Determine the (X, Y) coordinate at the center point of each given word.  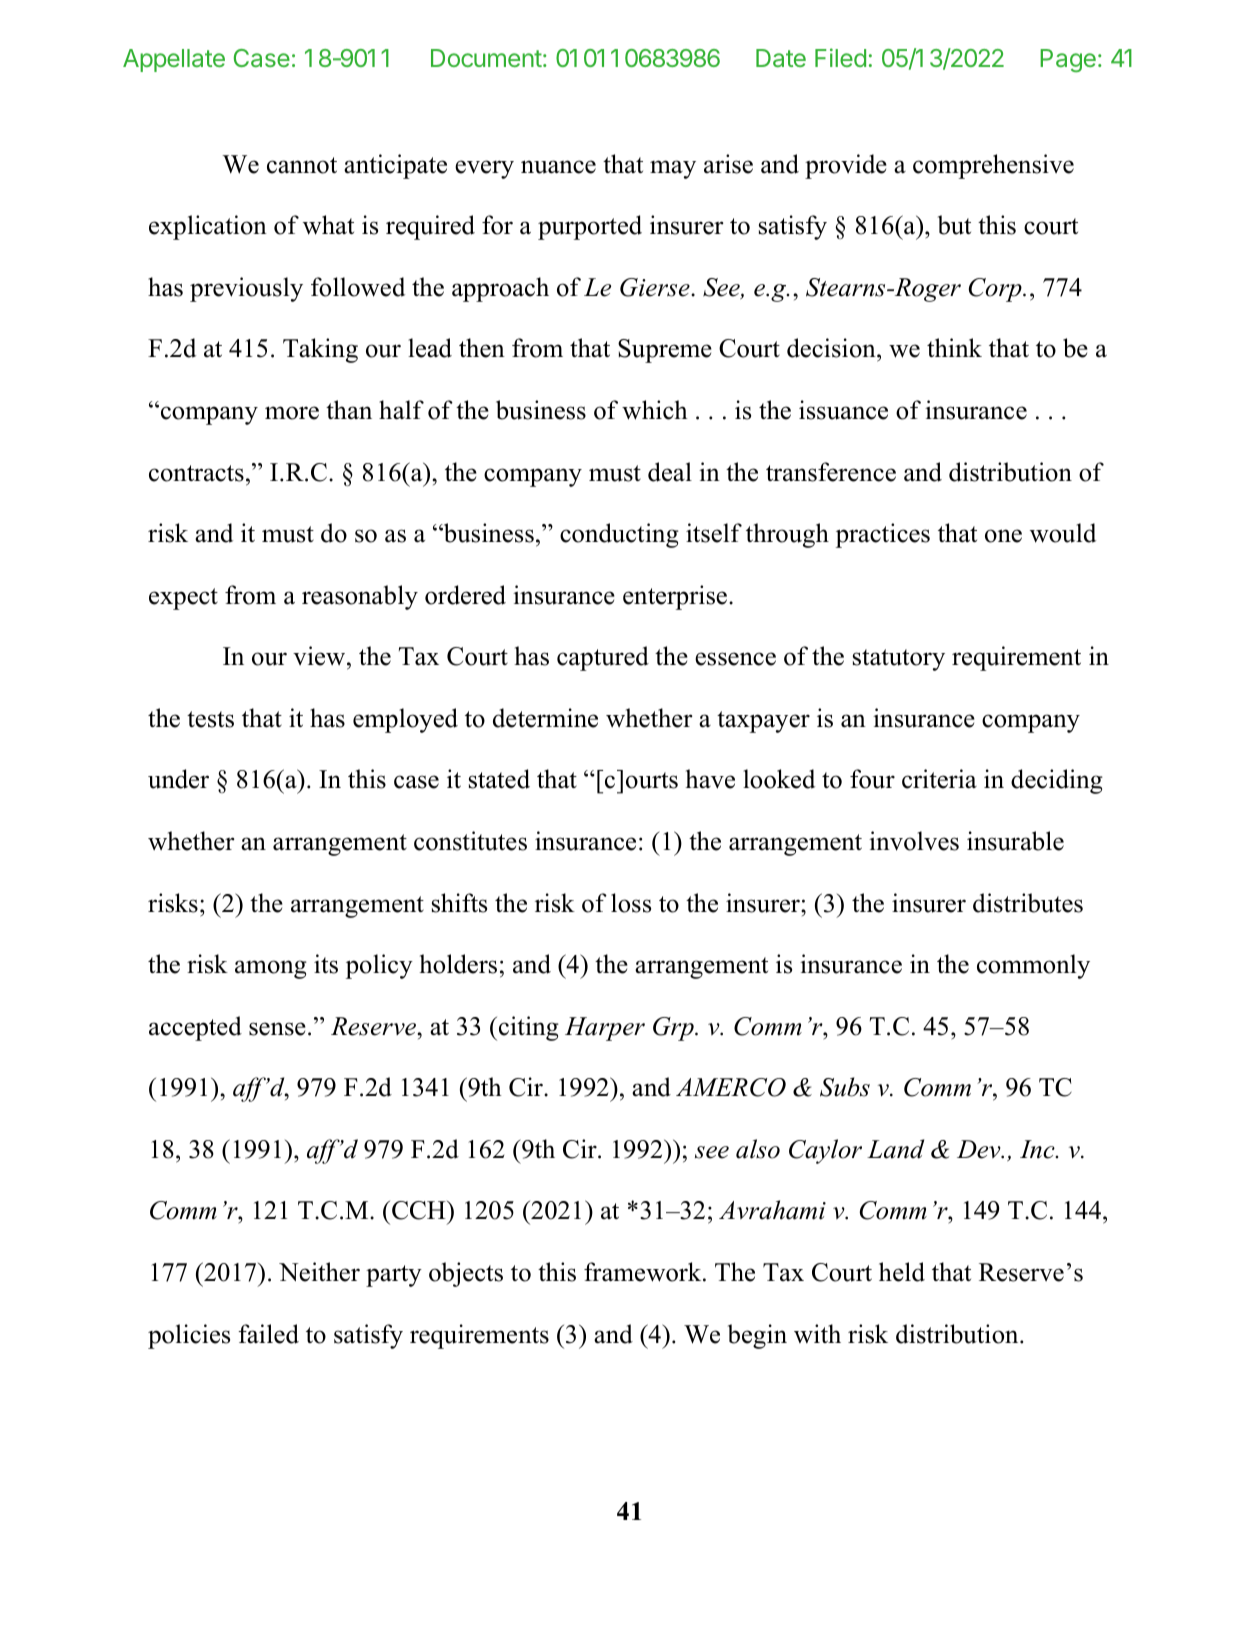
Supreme (665, 351)
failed (268, 1334)
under (178, 779)
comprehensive (993, 166)
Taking (320, 350)
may (673, 169)
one (1003, 536)
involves (914, 841)
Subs (845, 1087)
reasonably (360, 597)
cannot (302, 165)
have (710, 779)
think (954, 347)
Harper (605, 1029)
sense (277, 1029)
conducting (619, 535)
